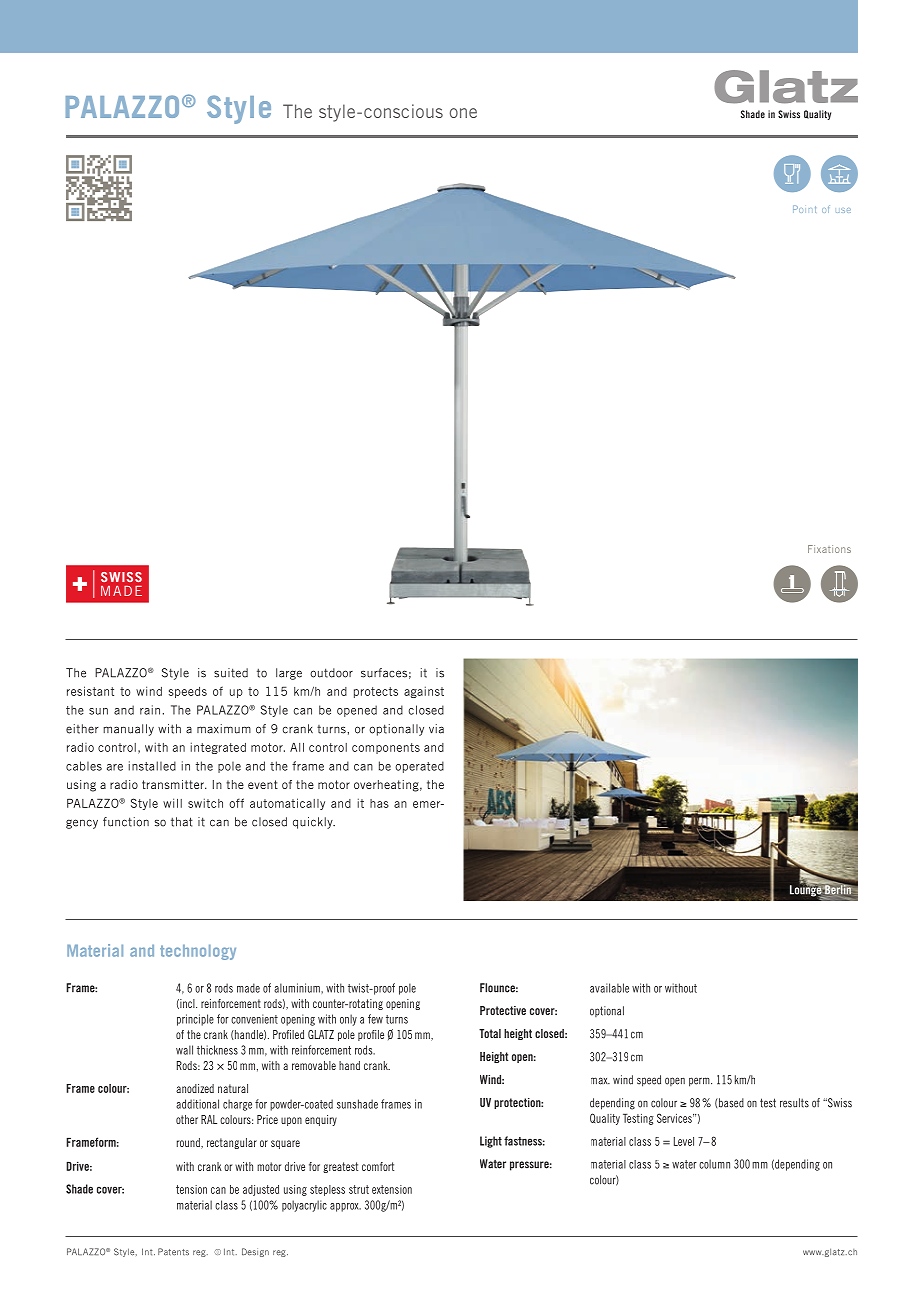  Describe the element at coordinates (424, 692) in the screenshot. I see `against` at that location.
